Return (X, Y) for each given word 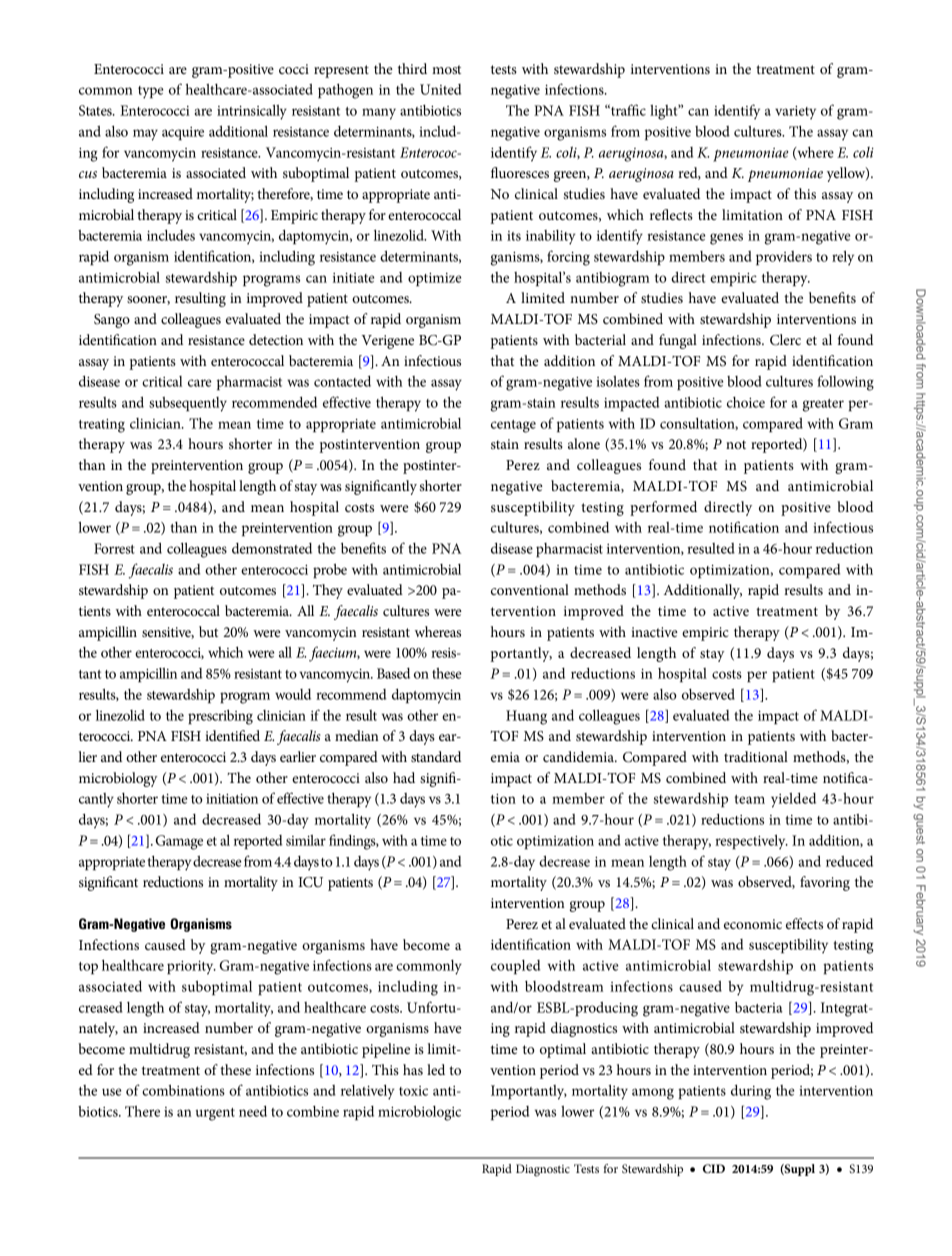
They (328, 591)
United (440, 89)
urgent (215, 1114)
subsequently (188, 404)
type (151, 92)
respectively (751, 842)
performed (663, 508)
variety (795, 113)
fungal (678, 341)
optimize (435, 279)
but (208, 631)
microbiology (118, 779)
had (404, 777)
